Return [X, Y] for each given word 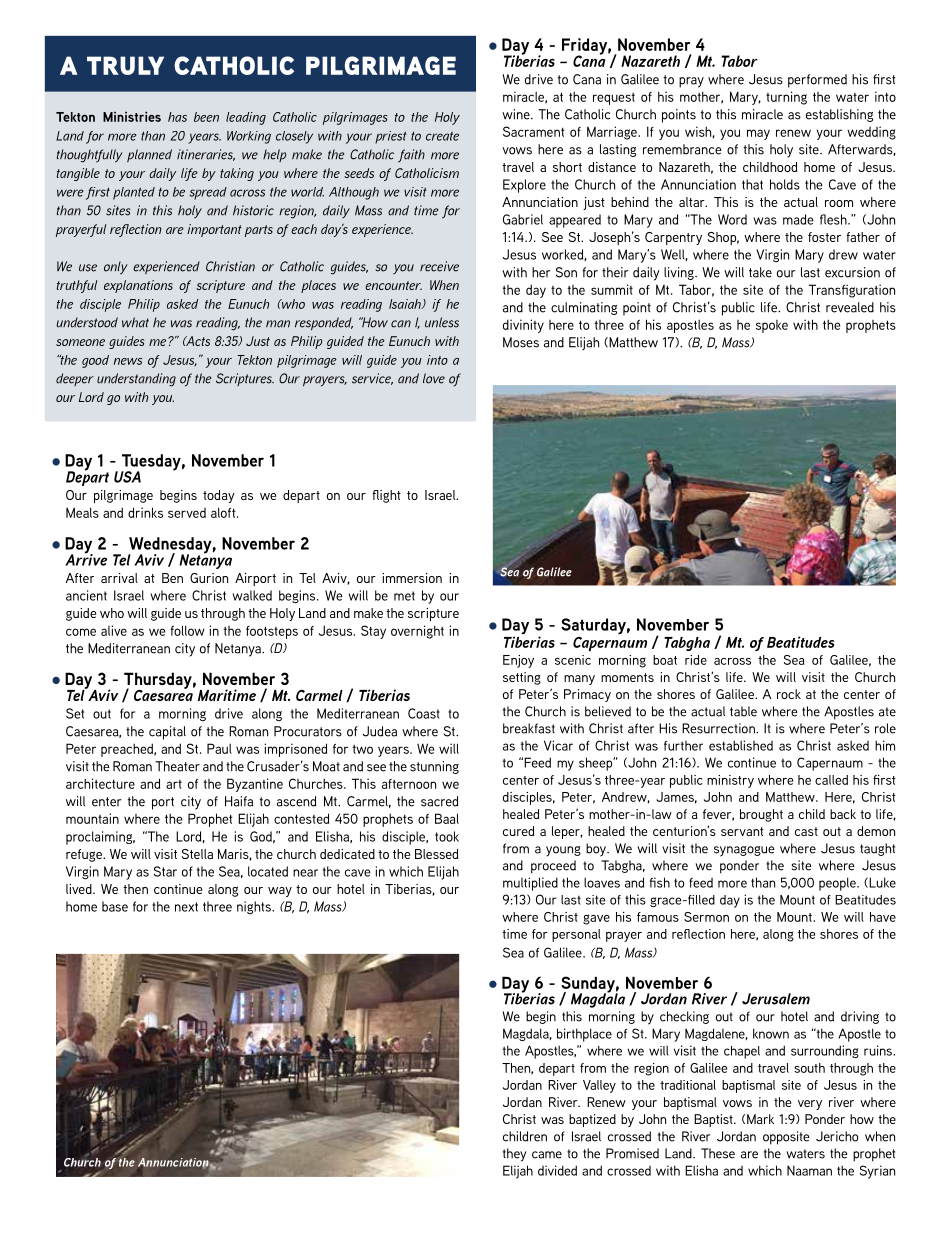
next [186, 907]
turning [786, 98]
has [177, 117]
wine [517, 114]
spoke [772, 326]
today [219, 496]
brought [761, 815]
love [434, 378]
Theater [177, 766]
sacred [439, 801]
